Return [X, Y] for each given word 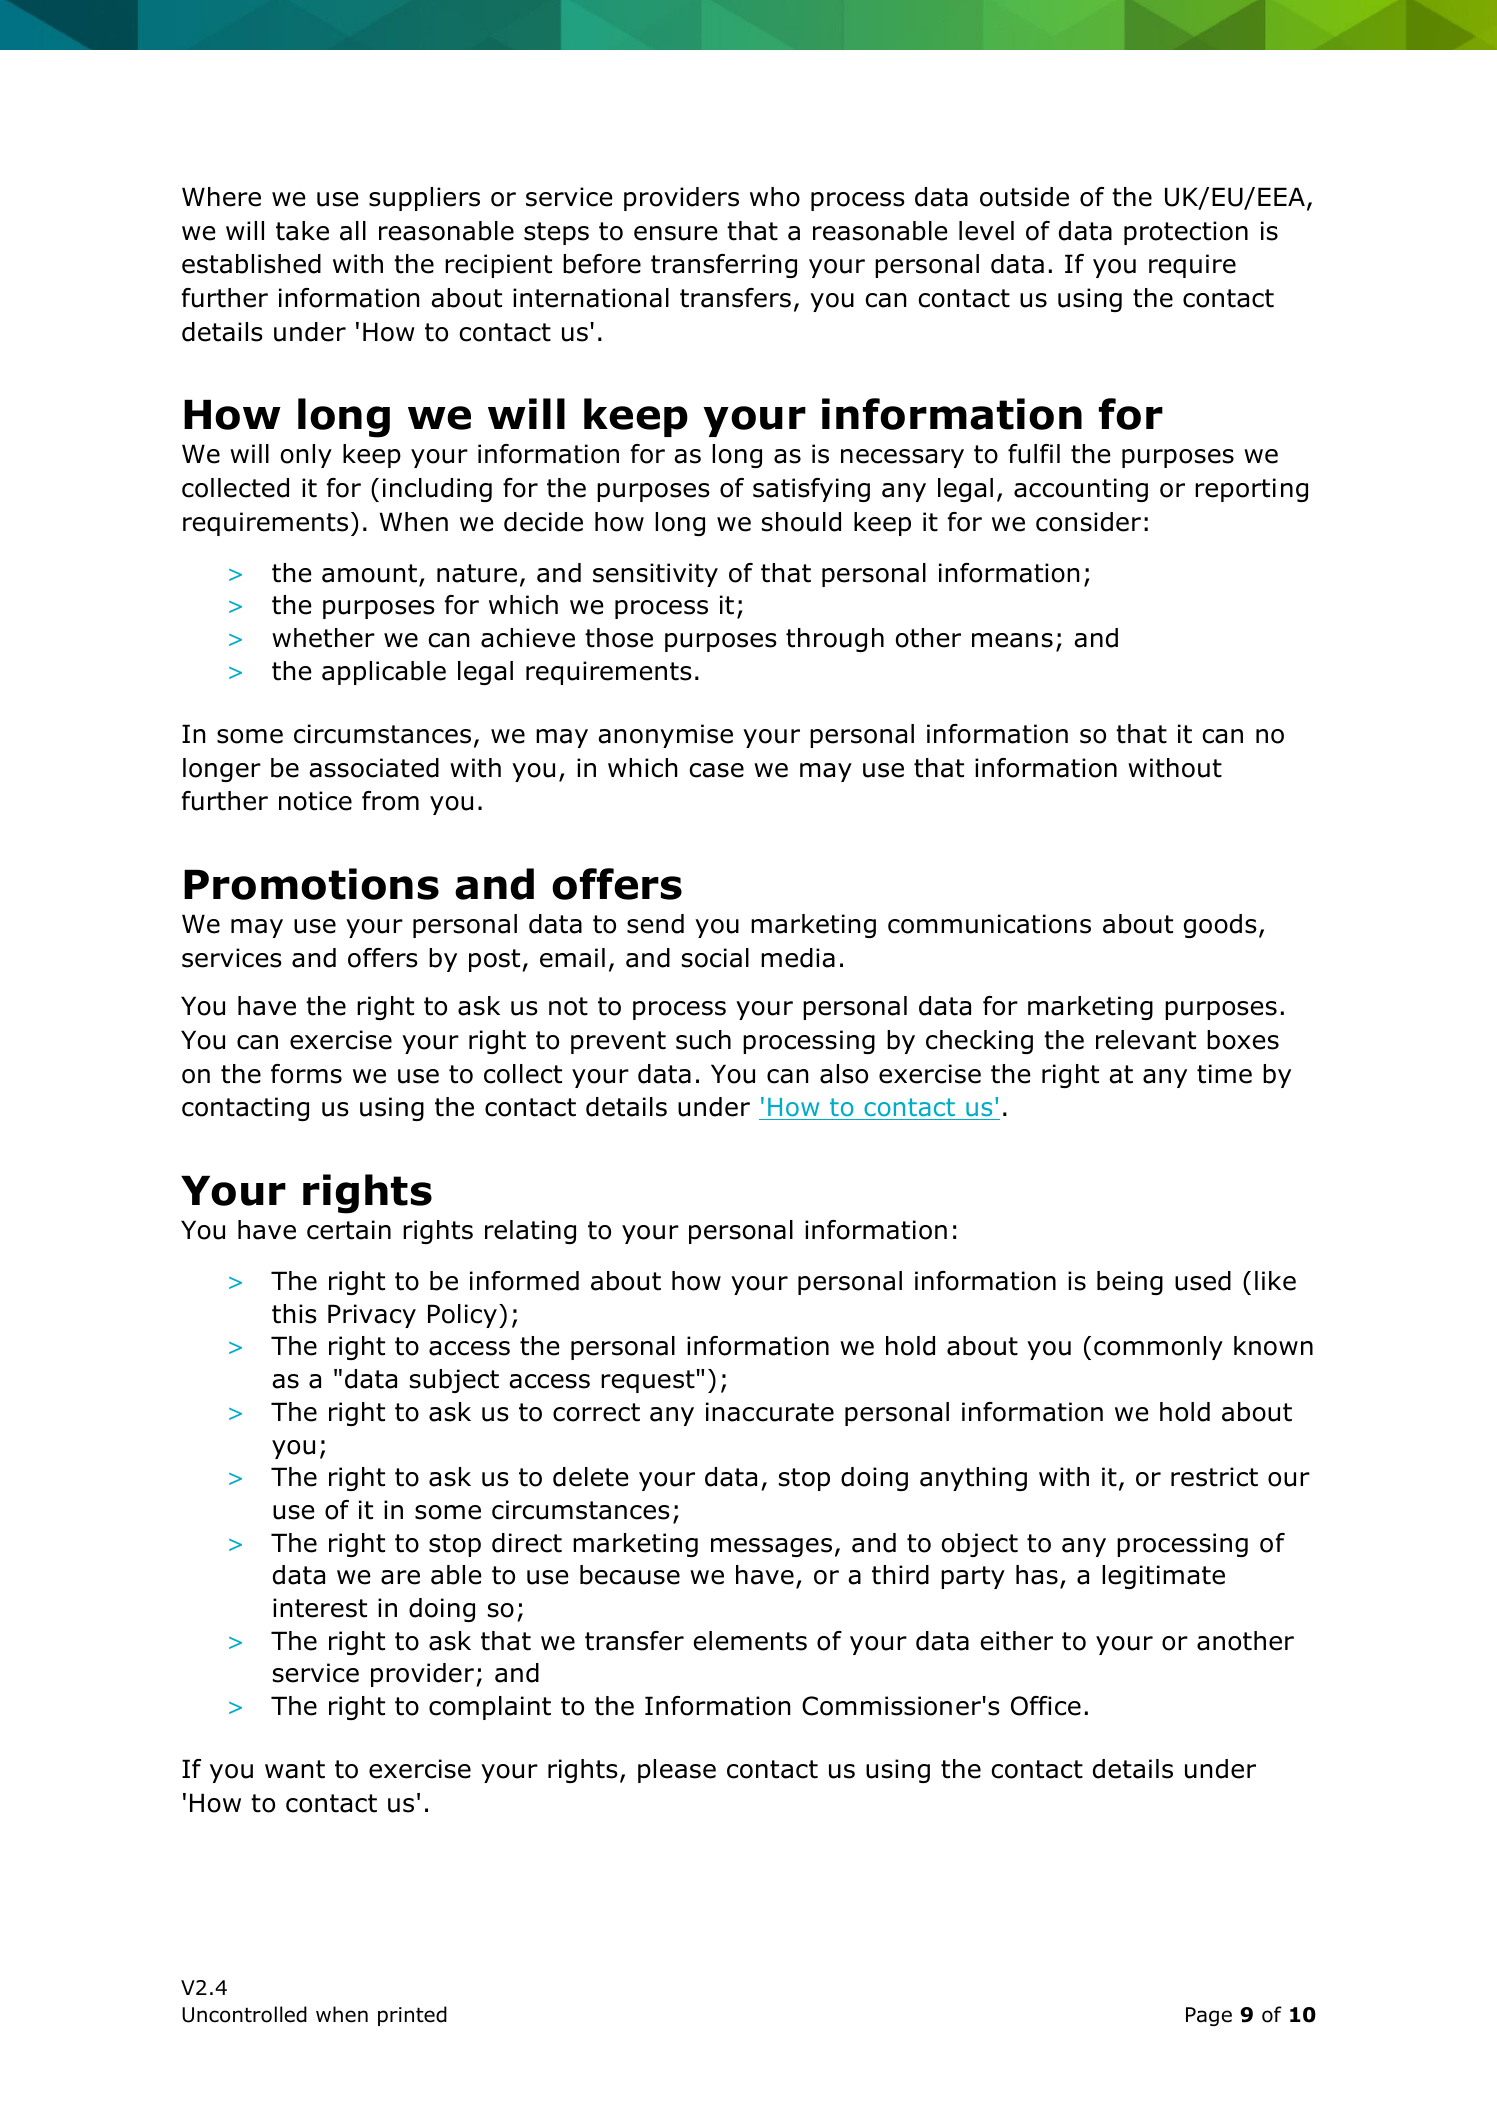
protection [1186, 233]
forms [306, 1074]
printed [412, 2016]
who [775, 197]
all [353, 231]
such [703, 1040]
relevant [1146, 1040]
